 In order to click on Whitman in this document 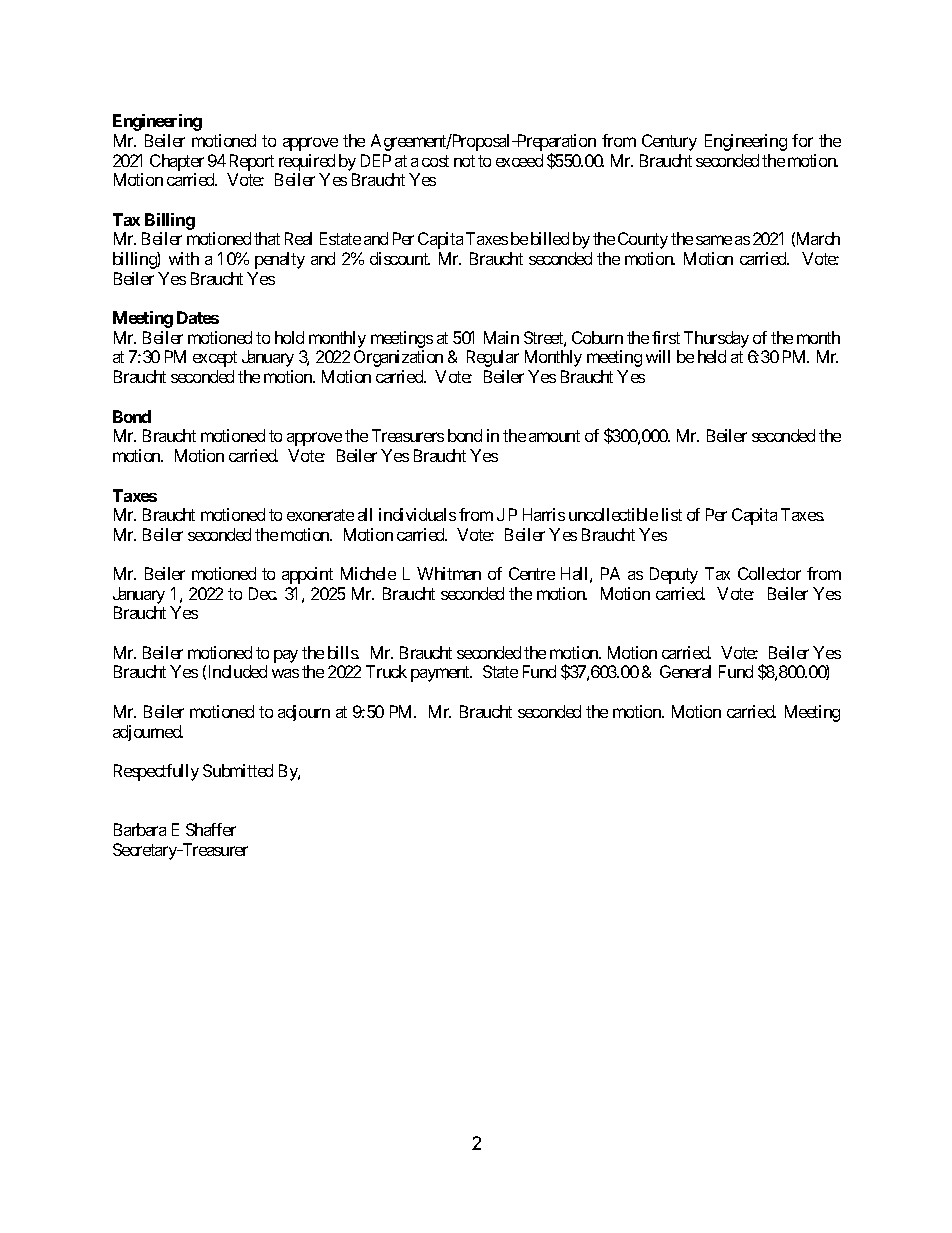, I will do `click(449, 573)`.
